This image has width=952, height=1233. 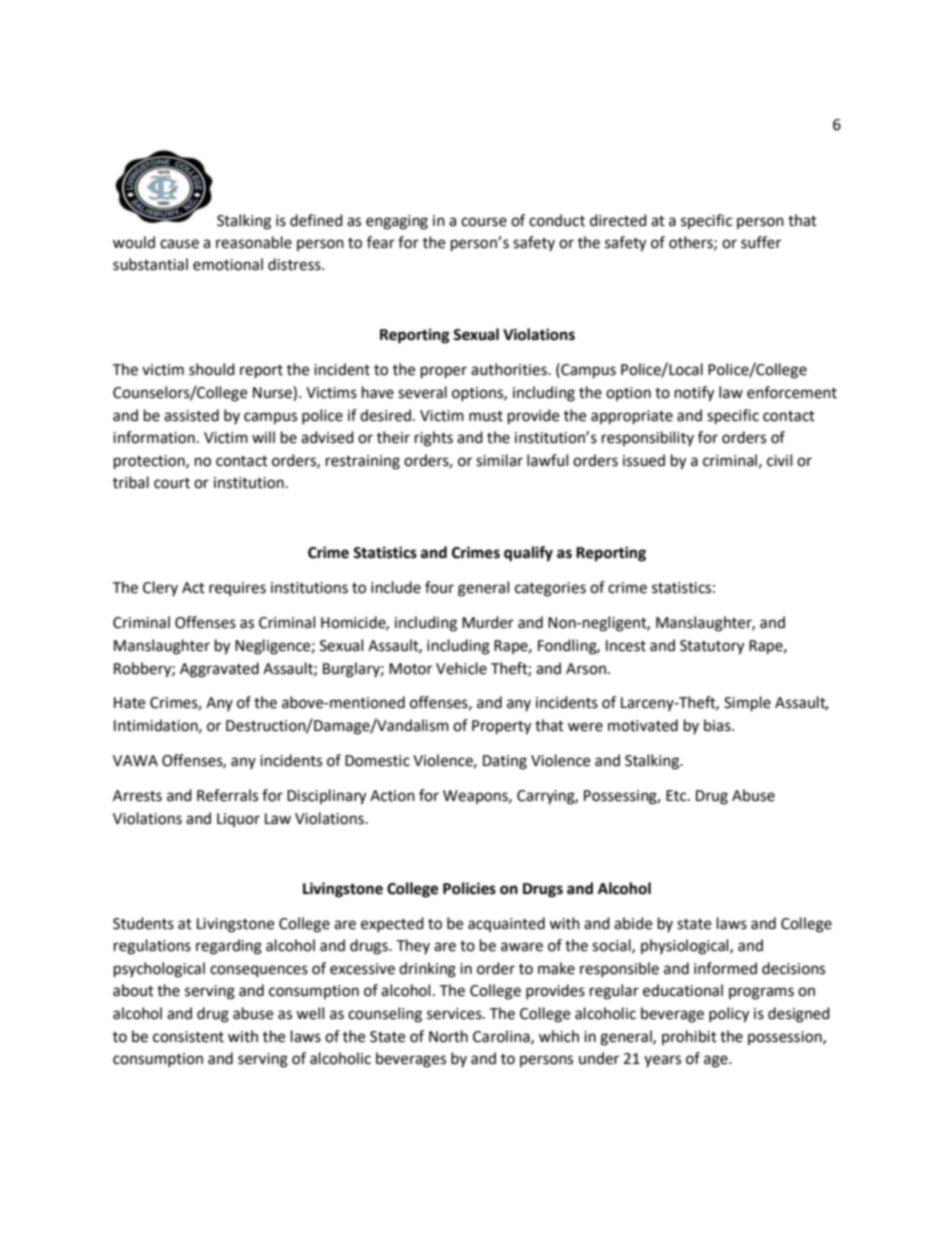 What do you see at coordinates (434, 439) in the image?
I see `rights` at bounding box center [434, 439].
